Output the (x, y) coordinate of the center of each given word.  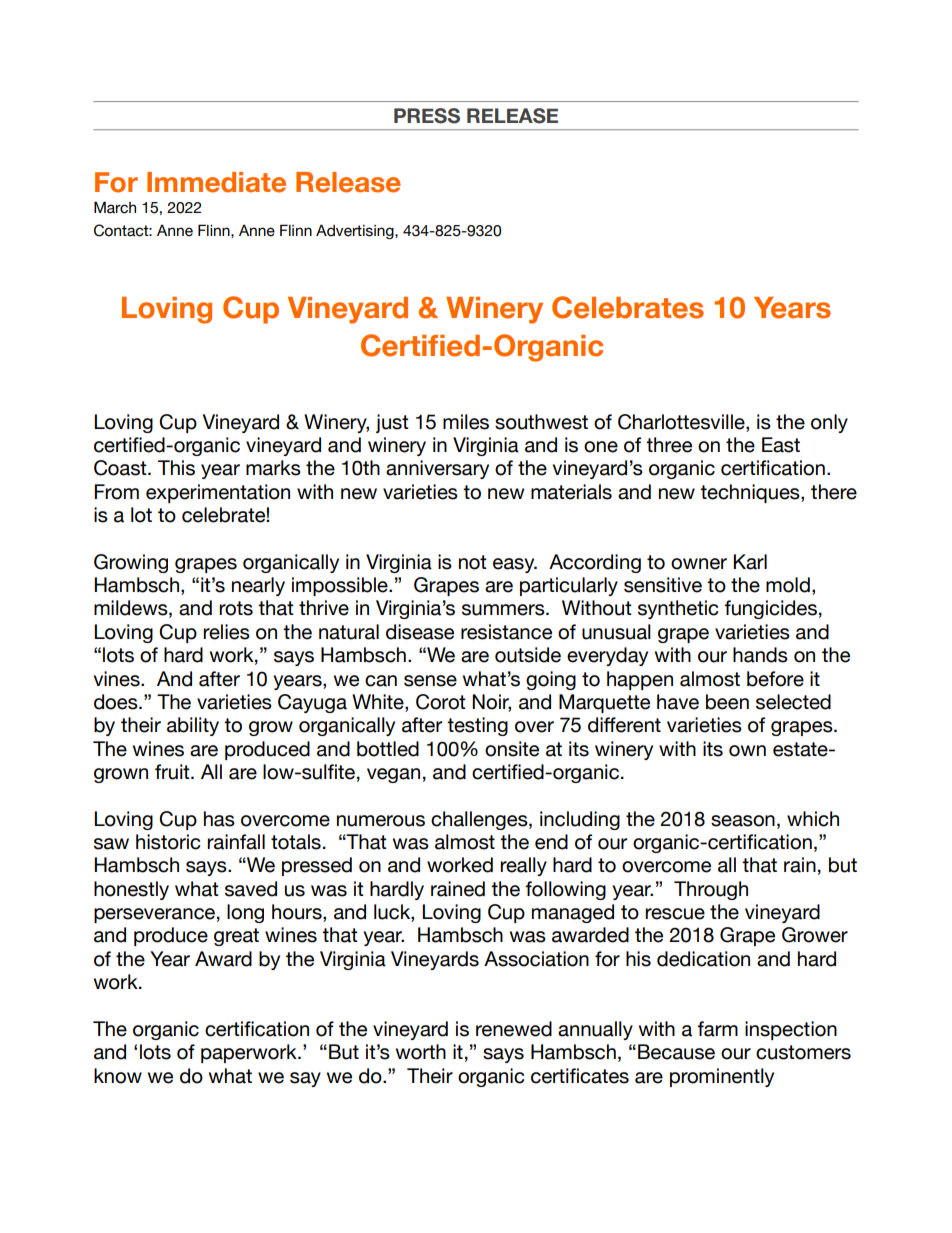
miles (466, 422)
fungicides (770, 609)
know (118, 1076)
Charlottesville (682, 422)
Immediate (216, 182)
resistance (506, 632)
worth (421, 1052)
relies (226, 632)
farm (717, 1029)
